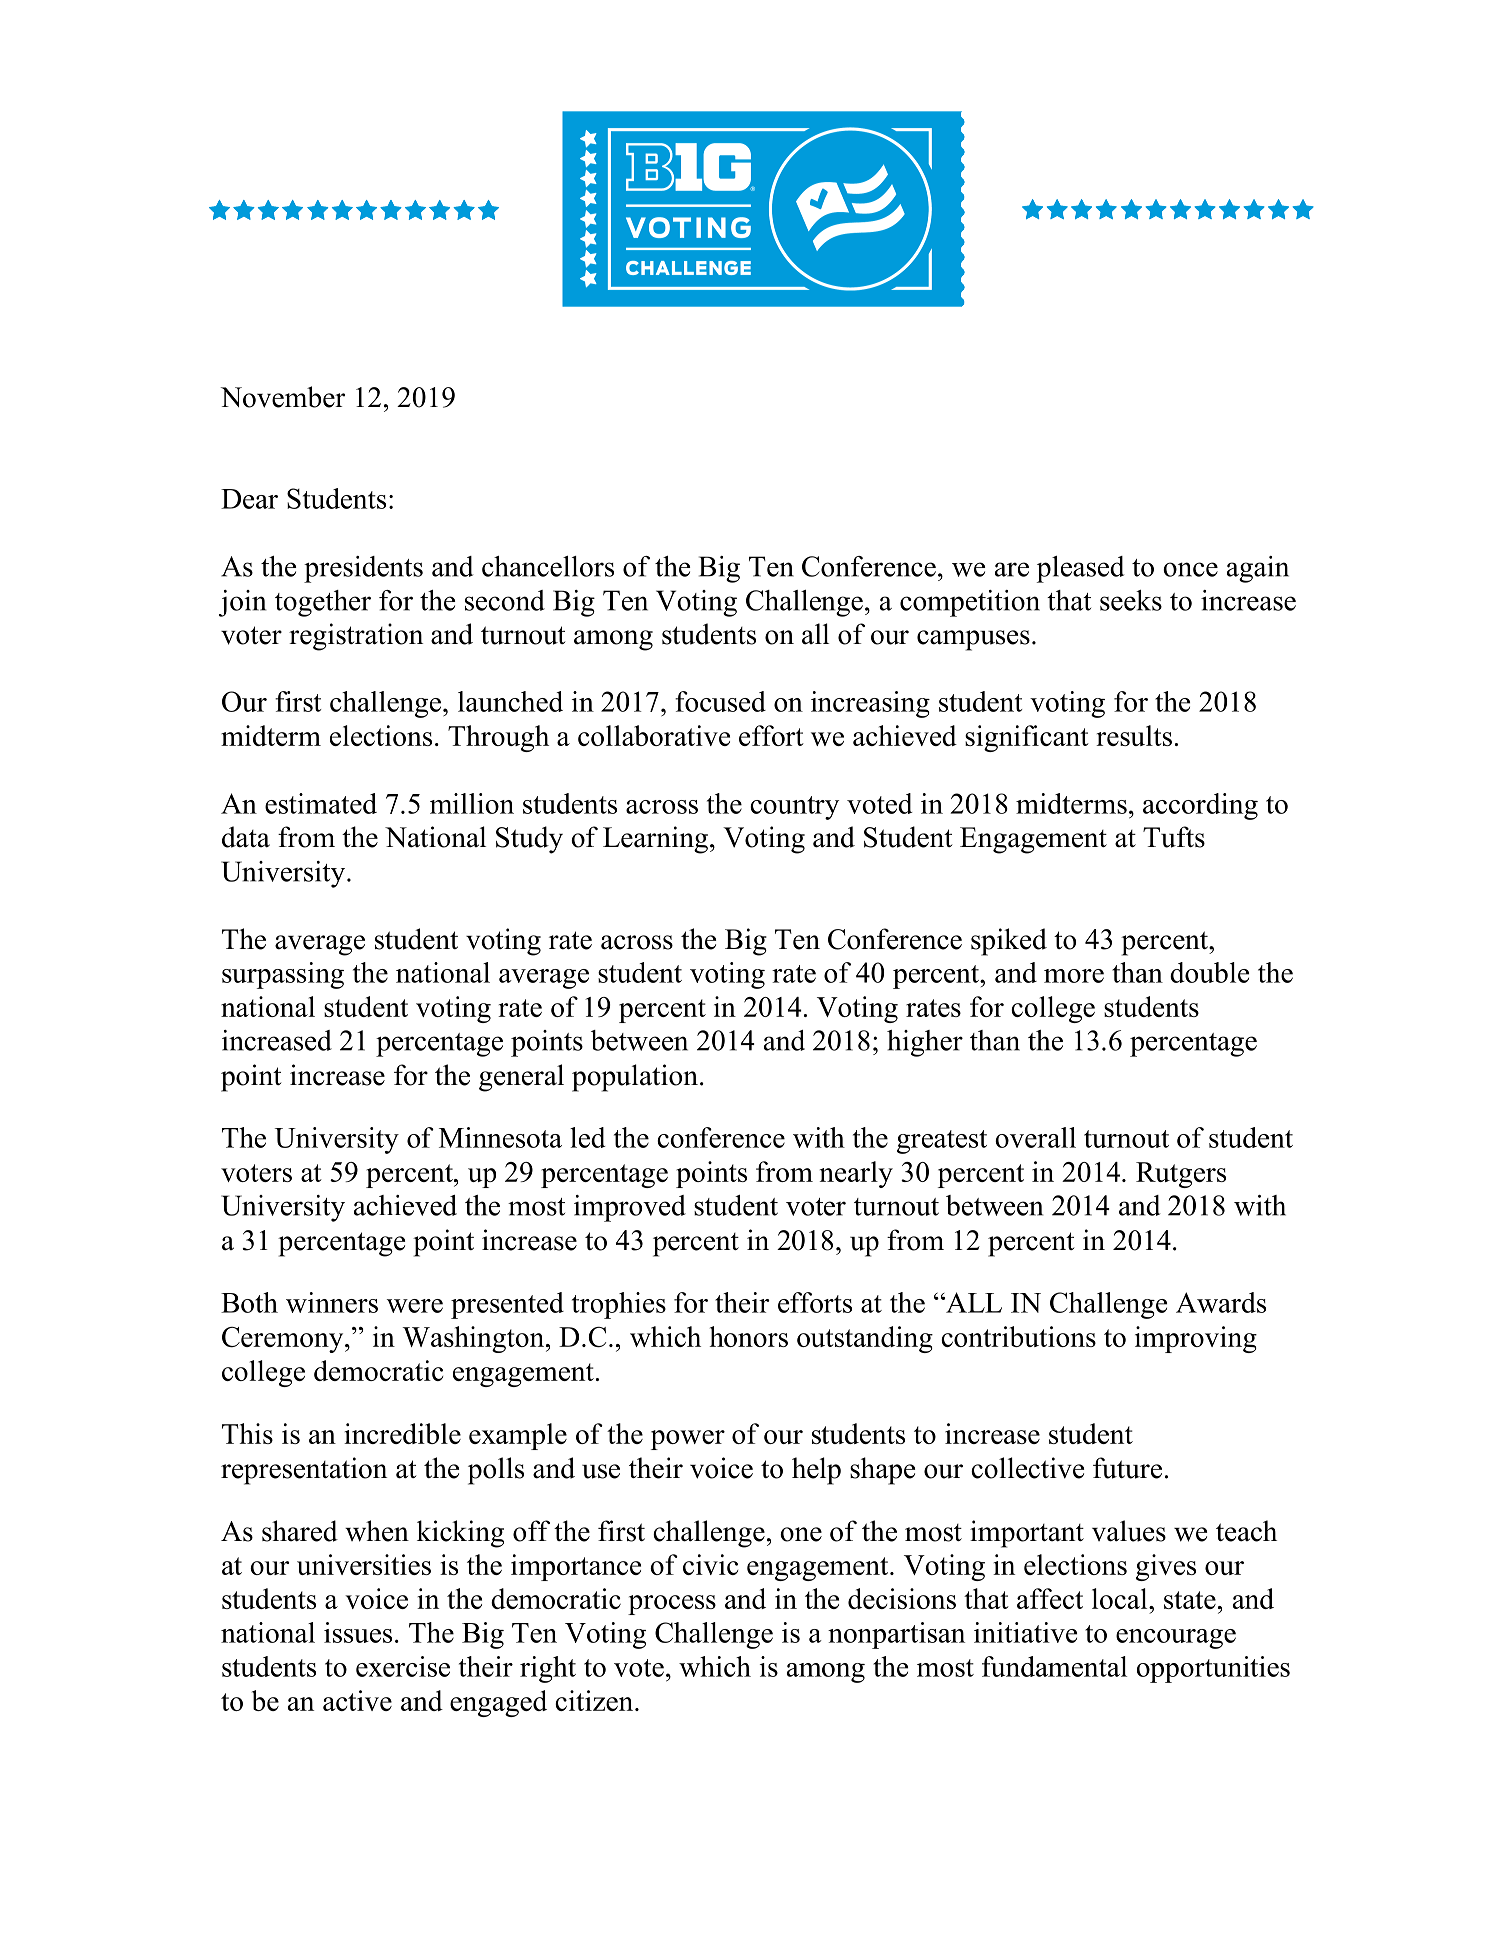 Image resolution: width=1502 pixels, height=1944 pixels. I want to click on process, so click(672, 1605).
